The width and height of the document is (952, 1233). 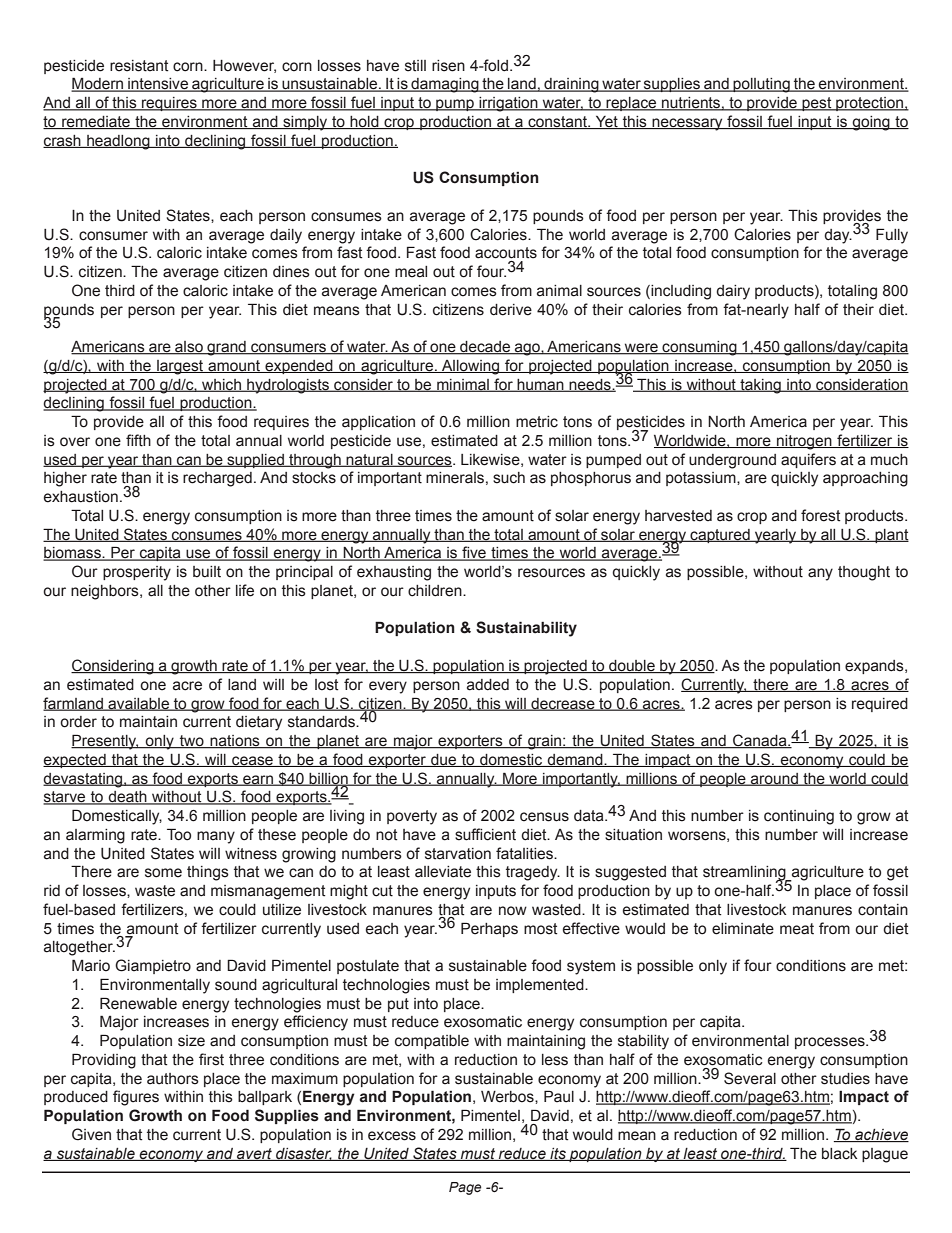 What do you see at coordinates (127, 798) in the document?
I see `death` at bounding box center [127, 798].
